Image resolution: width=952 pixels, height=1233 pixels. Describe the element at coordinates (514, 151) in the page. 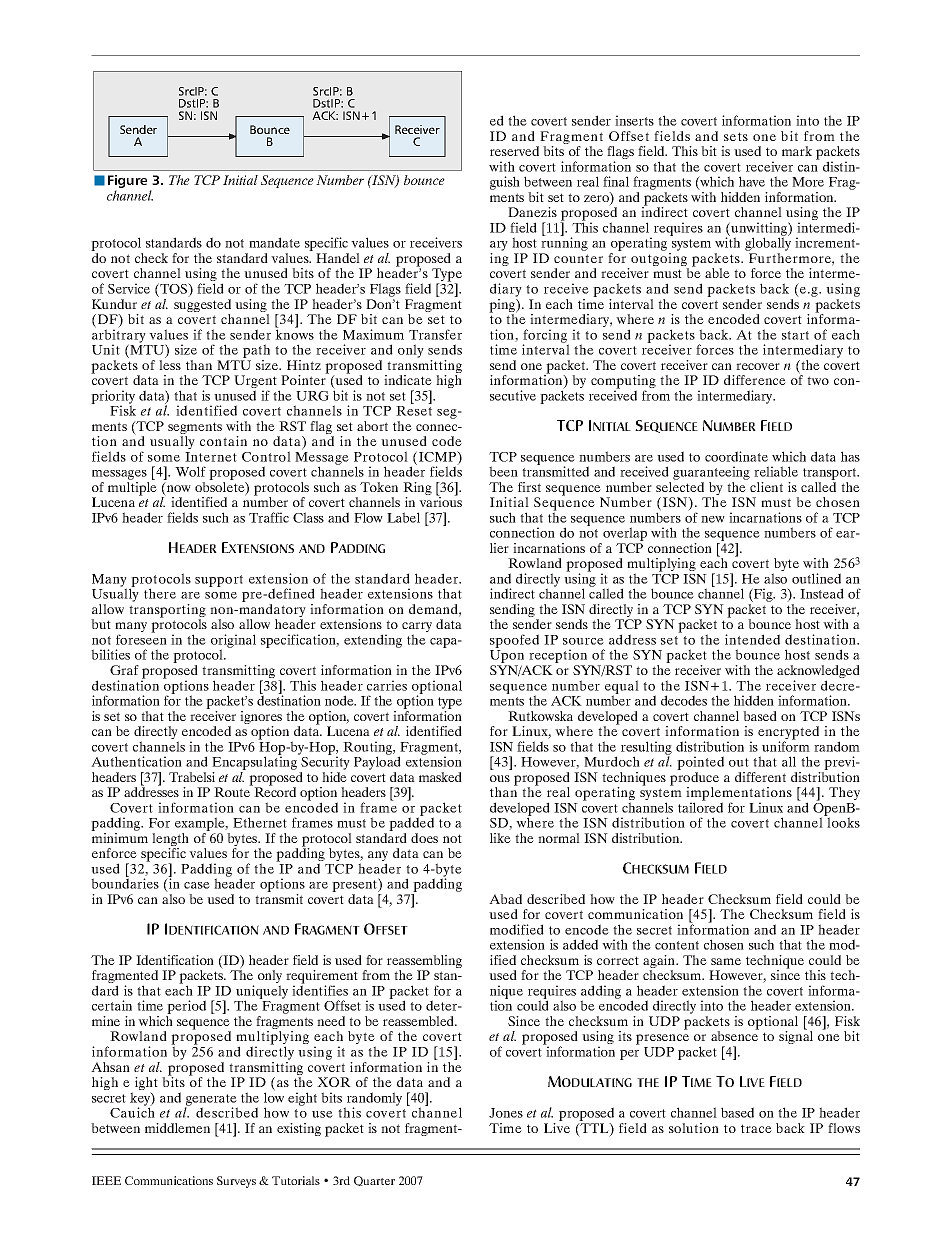

I see `reserved` at that location.
